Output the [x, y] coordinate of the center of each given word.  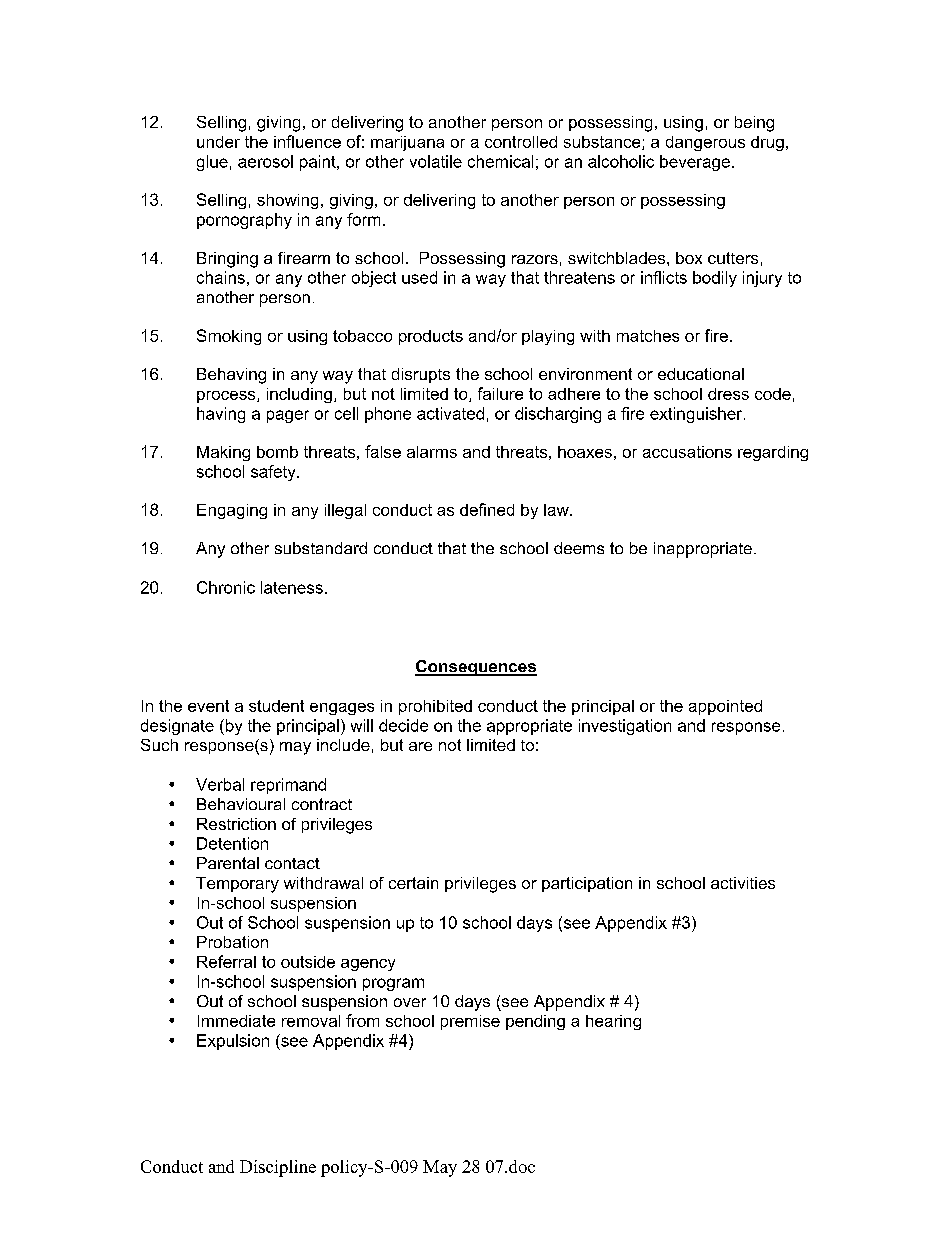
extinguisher [697, 415]
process [227, 397]
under [218, 142]
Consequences [476, 668]
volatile [436, 161]
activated [450, 413]
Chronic [226, 587]
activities [743, 883]
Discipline [278, 1168]
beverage [695, 163]
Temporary [237, 885]
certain [413, 883]
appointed [725, 707]
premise [470, 1022]
